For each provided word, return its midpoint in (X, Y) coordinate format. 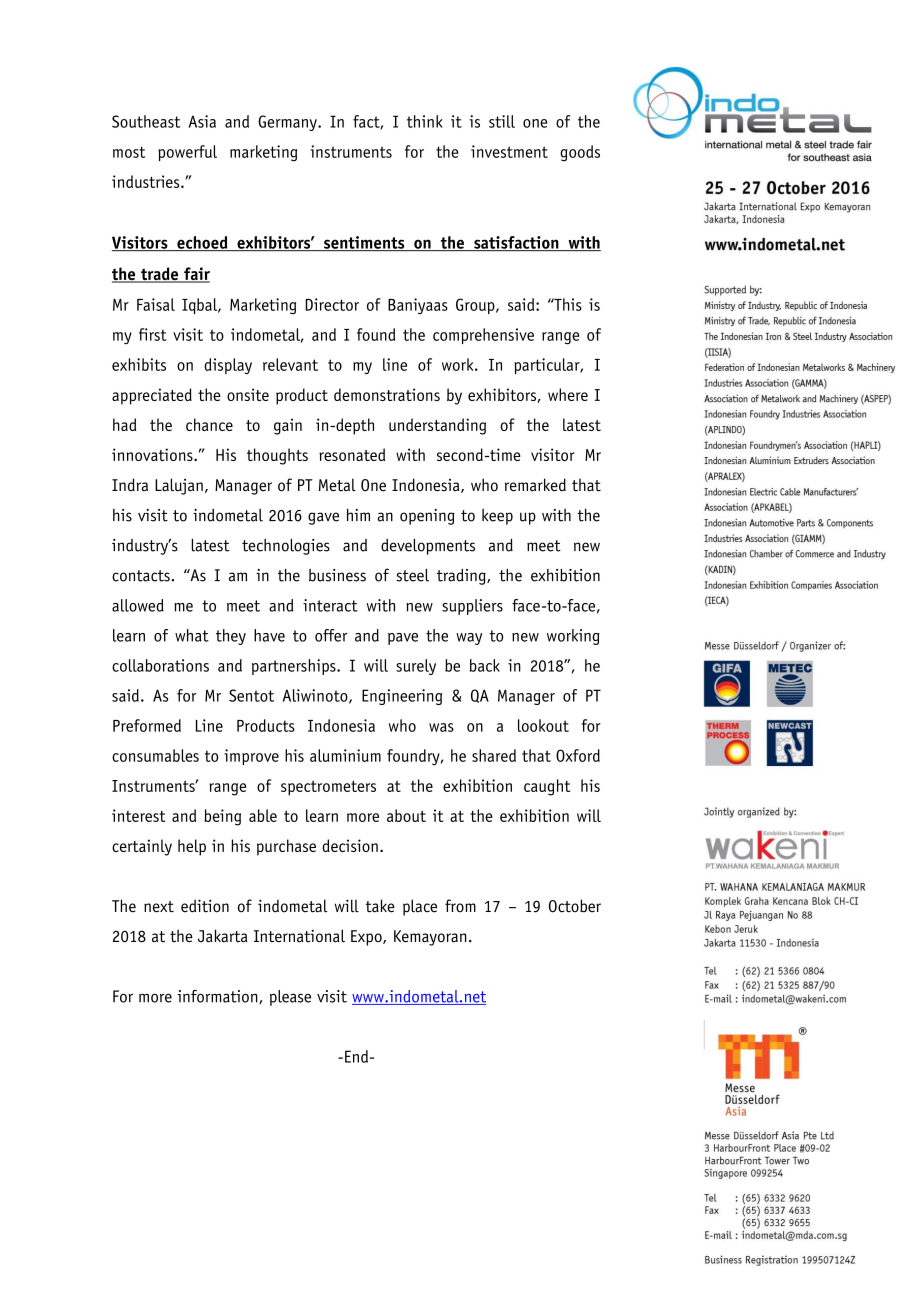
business (337, 575)
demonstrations (387, 394)
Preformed (147, 725)
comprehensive (483, 336)
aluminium (345, 755)
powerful (187, 153)
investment (509, 151)
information (218, 997)
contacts (141, 576)
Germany (288, 123)
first (153, 334)
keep (497, 517)
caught (547, 787)
